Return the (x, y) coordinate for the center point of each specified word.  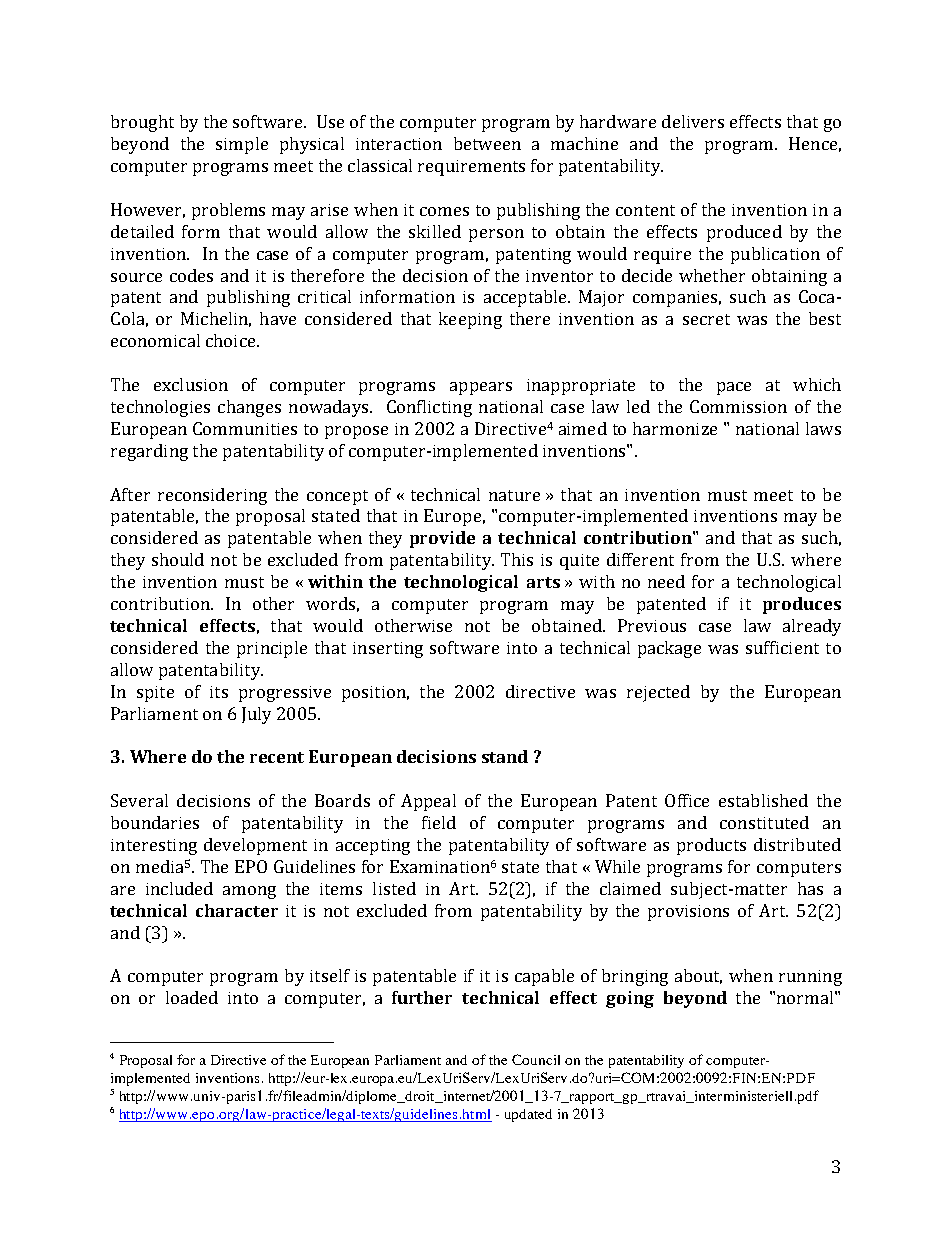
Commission (738, 406)
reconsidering (212, 496)
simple (242, 145)
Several (139, 800)
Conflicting (429, 408)
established (763, 800)
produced (744, 233)
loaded (192, 997)
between (487, 143)
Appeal (428, 802)
